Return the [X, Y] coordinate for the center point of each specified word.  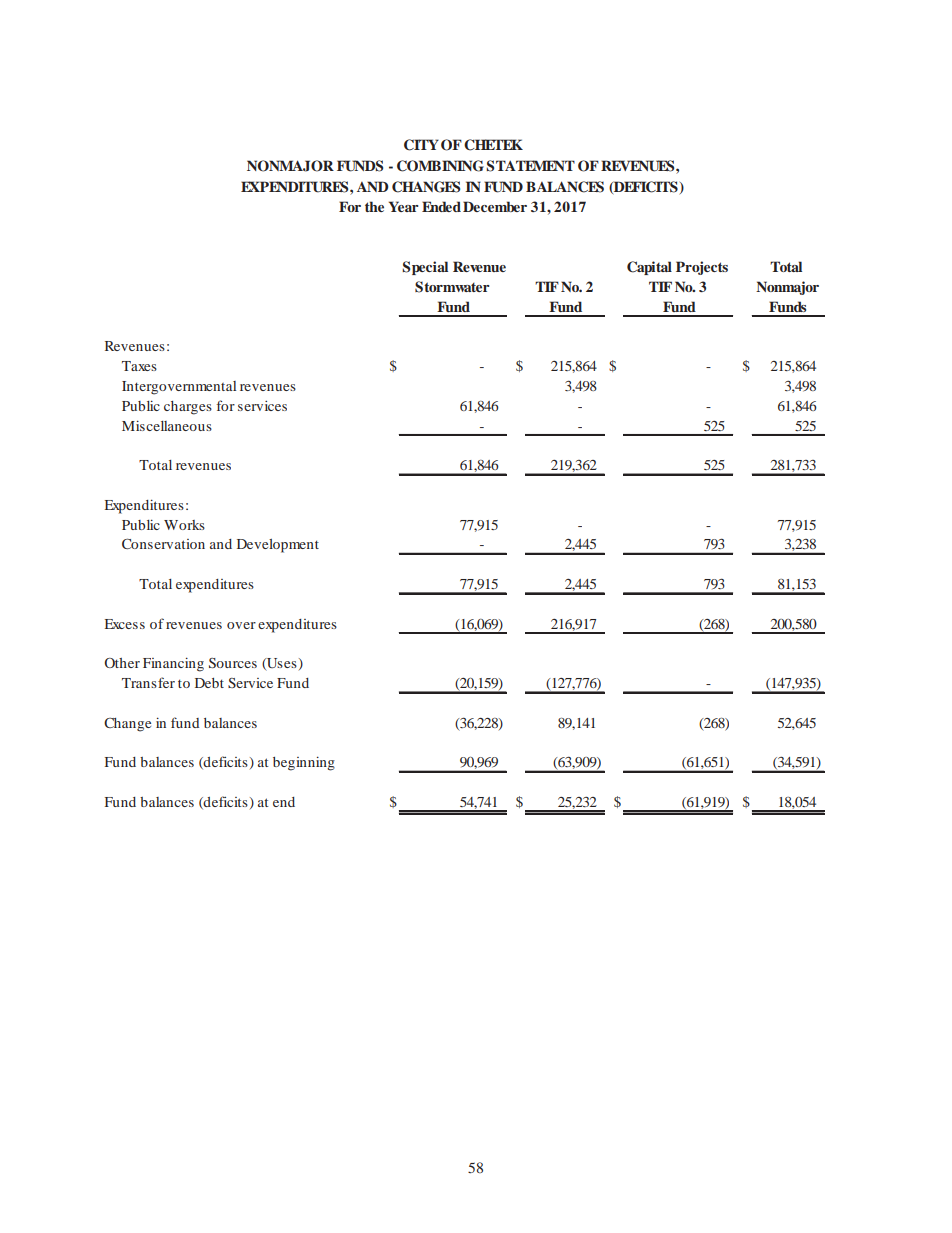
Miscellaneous [167, 425]
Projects [702, 268]
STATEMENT [530, 166]
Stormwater [452, 287]
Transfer [148, 682]
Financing [173, 664]
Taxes [139, 366]
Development [278, 546]
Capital [649, 268]
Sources [233, 663]
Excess [125, 624]
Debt [209, 683]
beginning [304, 763]
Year [403, 206]
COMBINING [440, 166]
